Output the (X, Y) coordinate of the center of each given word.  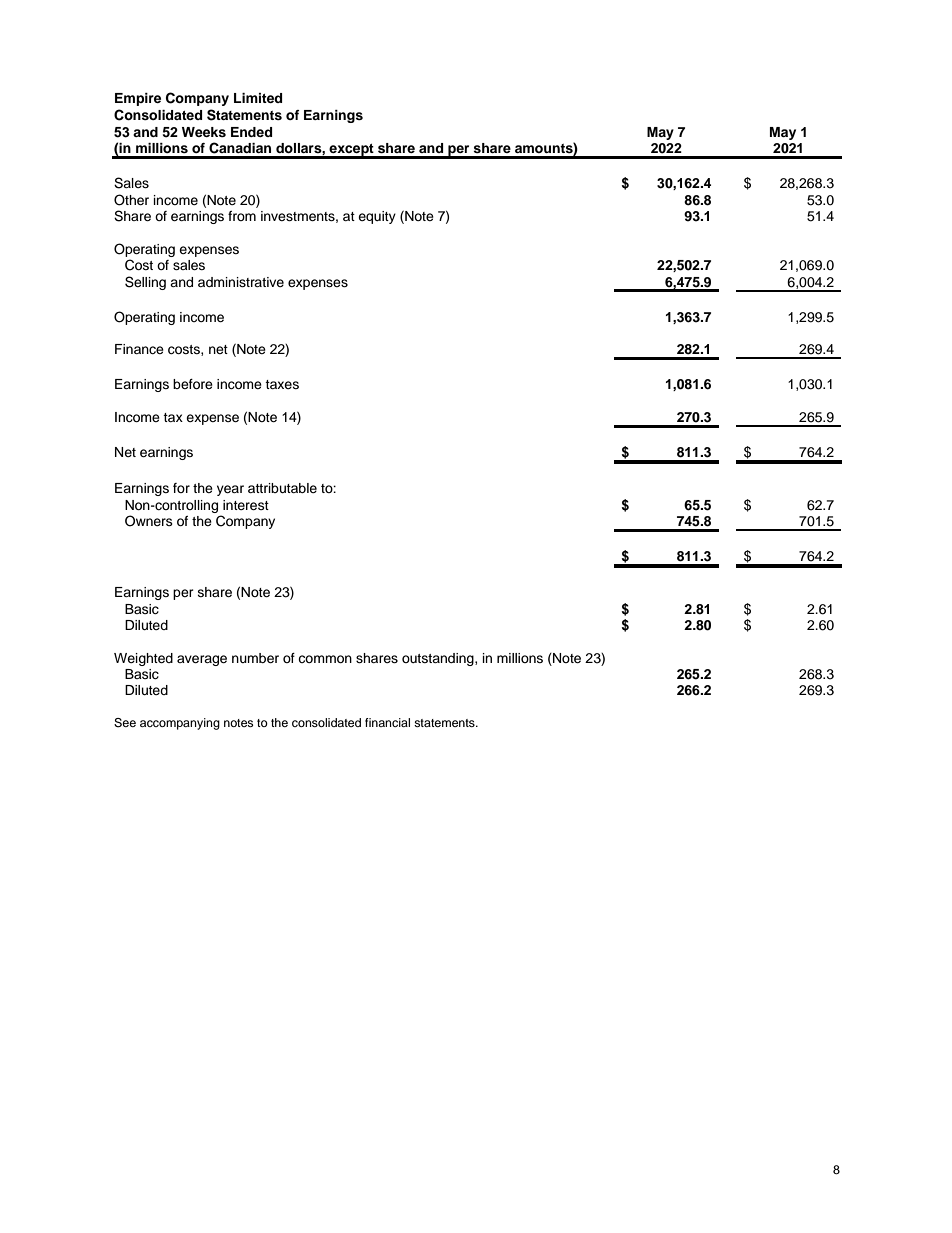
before (193, 384)
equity (377, 217)
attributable (282, 488)
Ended (251, 132)
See (125, 723)
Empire (138, 99)
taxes (282, 384)
